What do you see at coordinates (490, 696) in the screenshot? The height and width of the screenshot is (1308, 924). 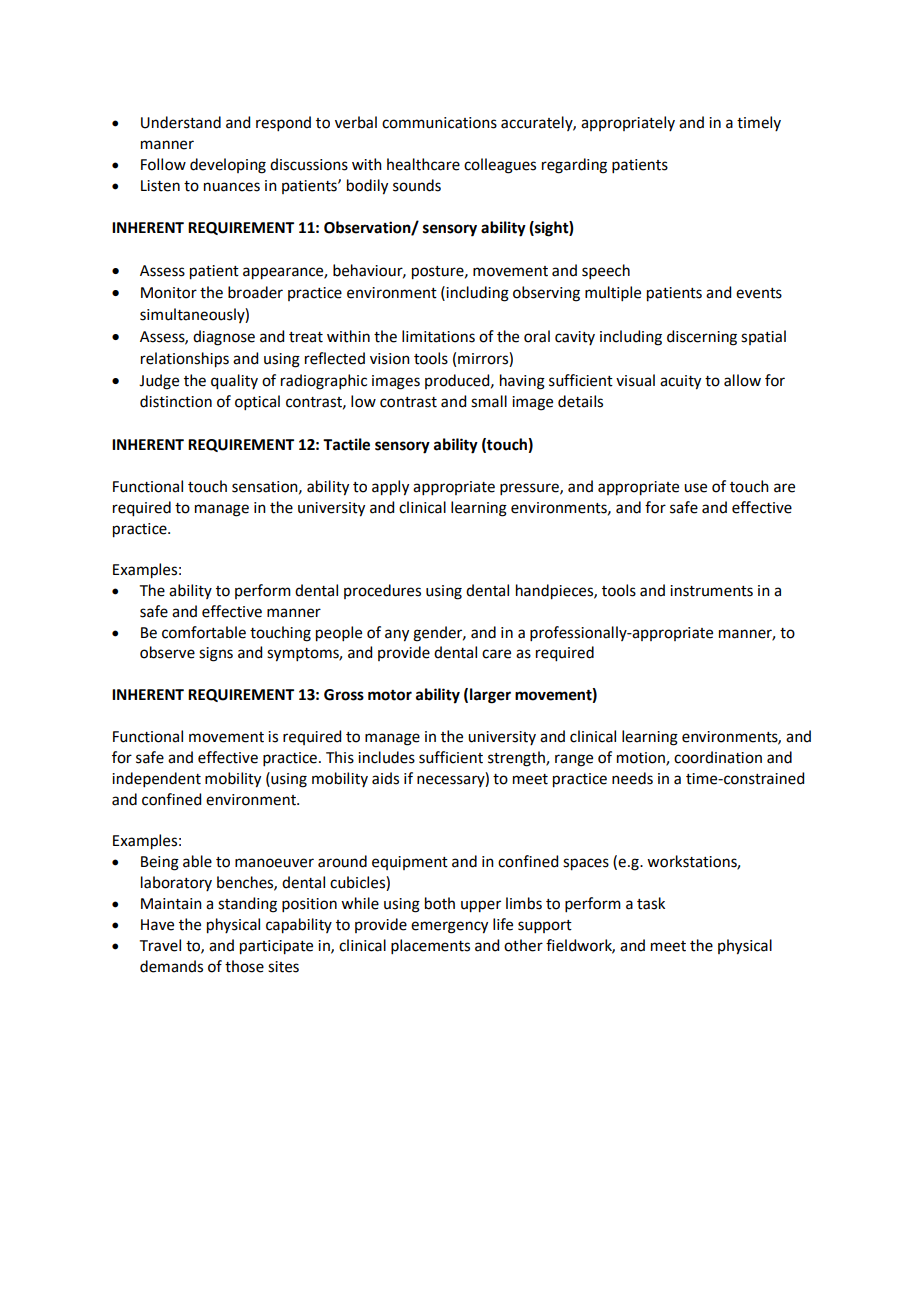 I see `larger` at bounding box center [490, 696].
